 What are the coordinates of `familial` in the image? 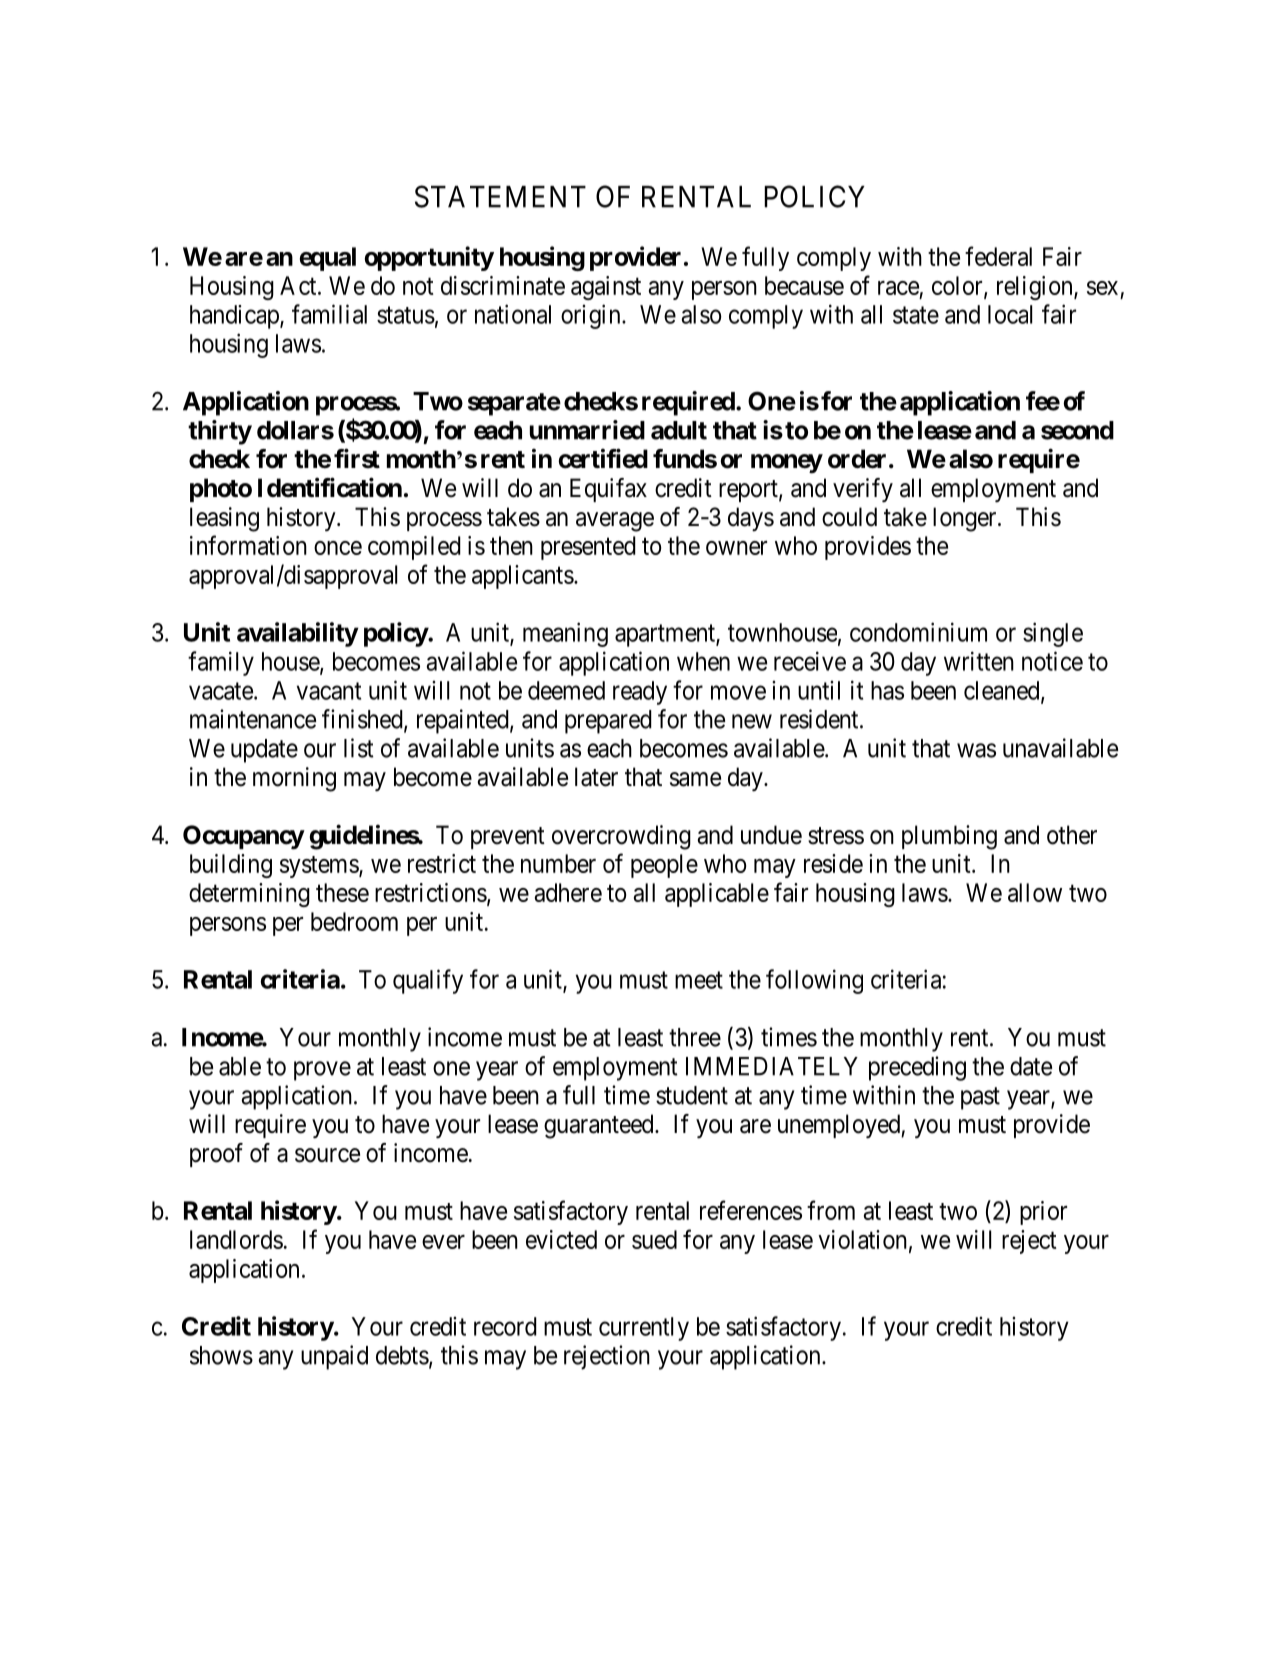 It's located at (329, 314).
